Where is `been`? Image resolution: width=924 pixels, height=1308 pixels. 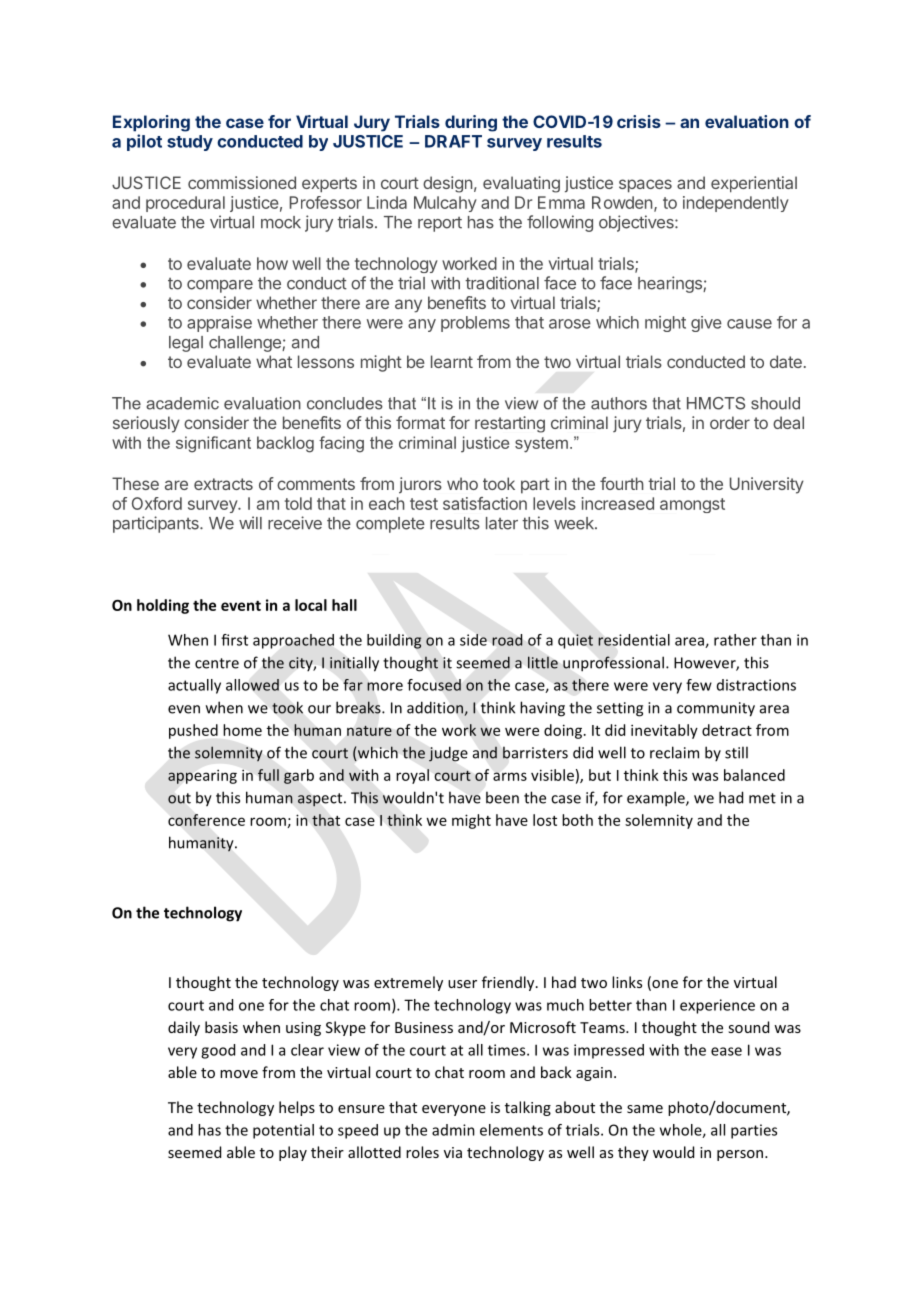 been is located at coordinates (502, 797).
